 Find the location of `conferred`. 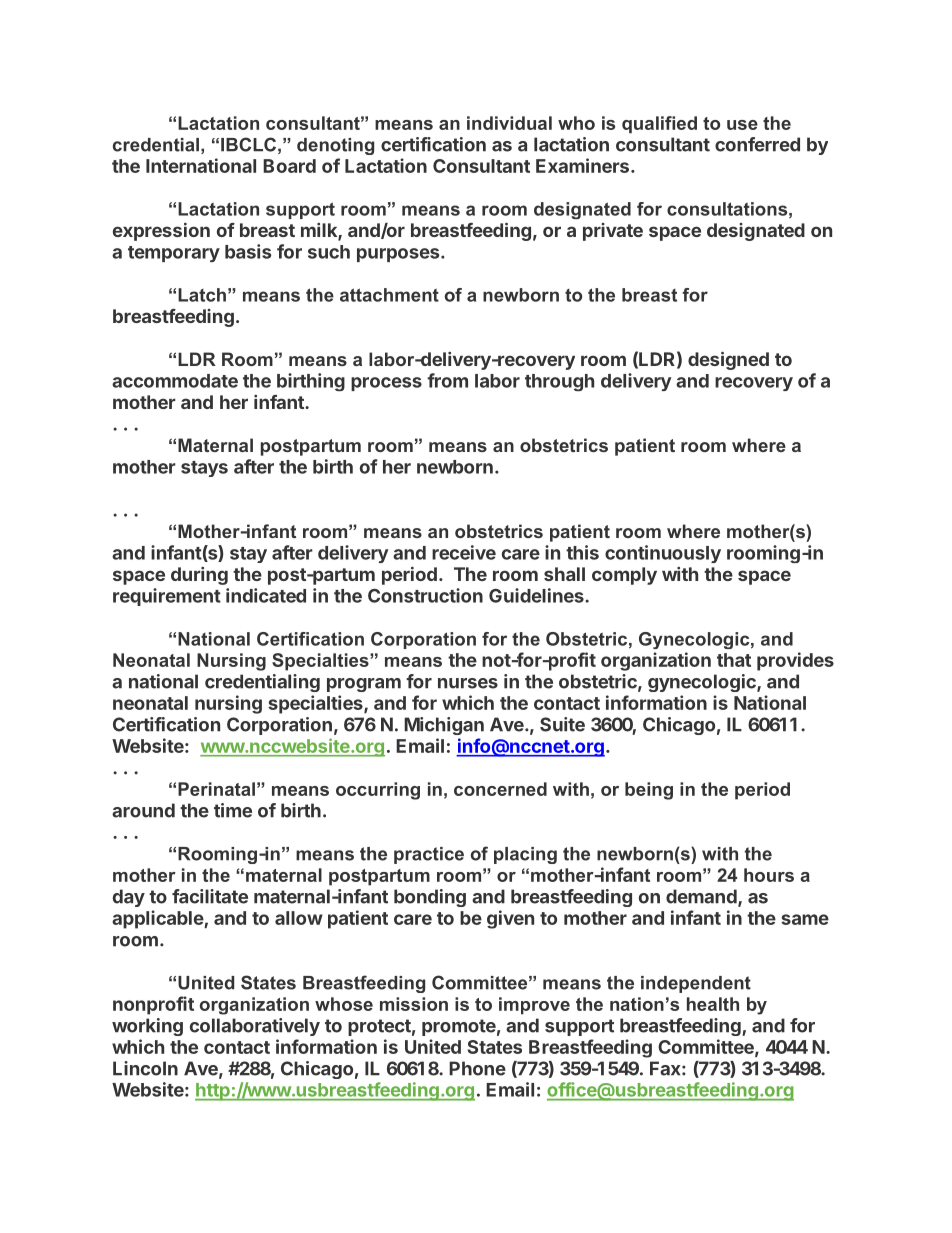

conferred is located at coordinates (757, 144).
